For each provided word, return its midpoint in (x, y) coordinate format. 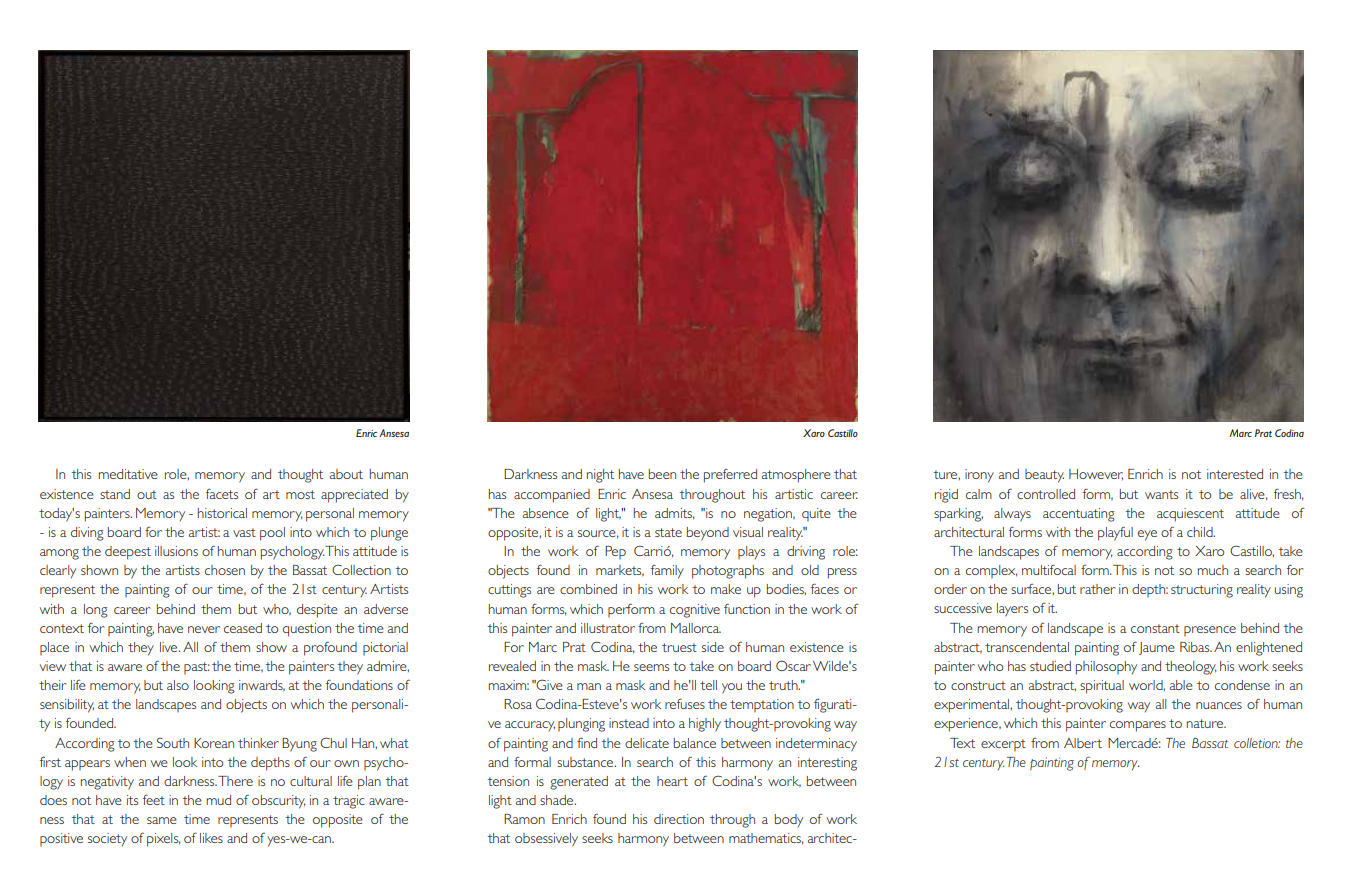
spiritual (1102, 687)
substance (586, 762)
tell (708, 685)
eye (1147, 535)
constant (1155, 628)
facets (222, 493)
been (662, 474)
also (178, 685)
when (130, 762)
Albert (1083, 743)
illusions (176, 551)
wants (1161, 494)
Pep (615, 552)
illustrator (608, 628)
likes (211, 838)
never (204, 629)
